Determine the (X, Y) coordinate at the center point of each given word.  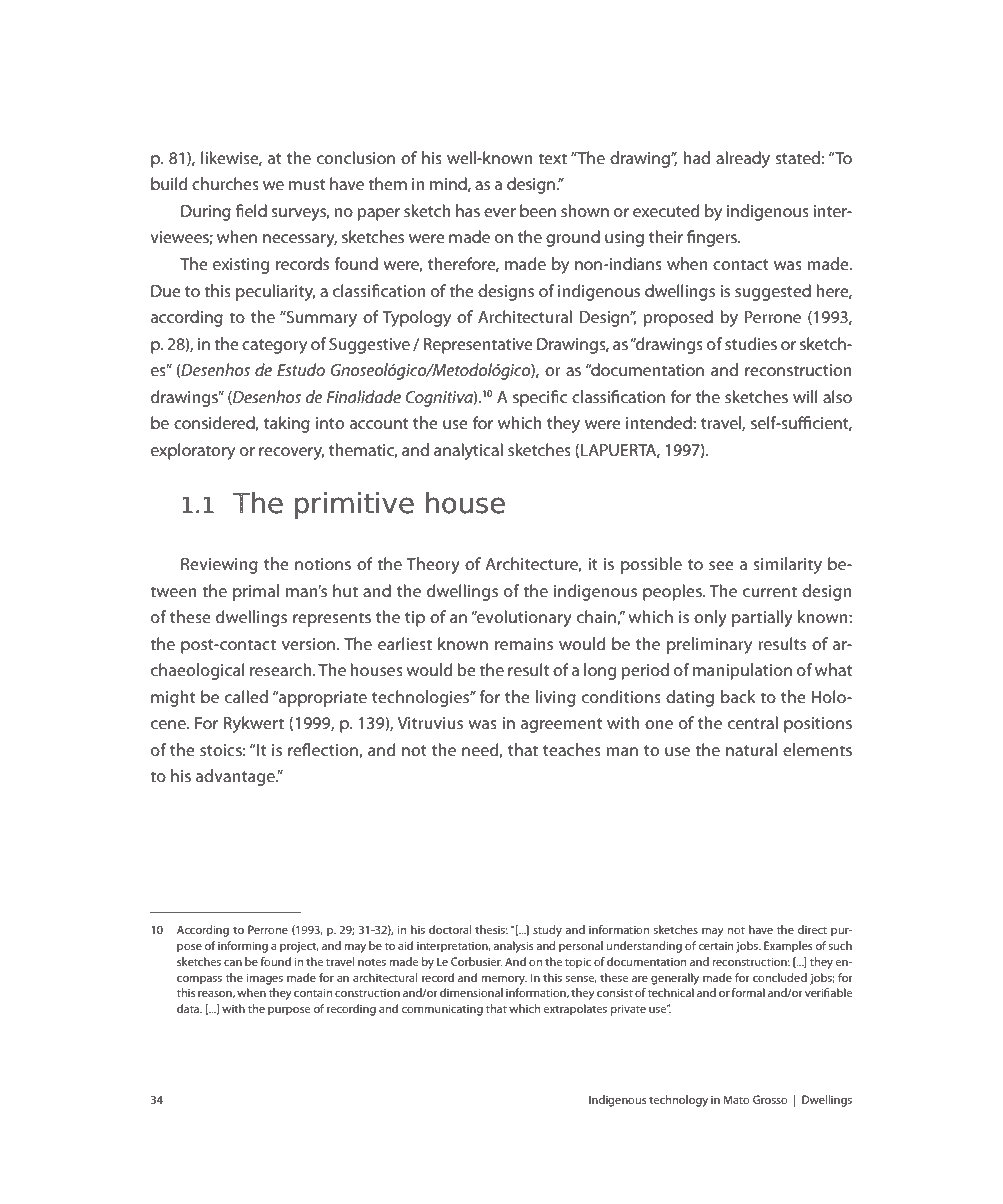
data (189, 1008)
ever (500, 212)
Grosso (770, 1099)
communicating (442, 1010)
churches (225, 183)
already (743, 159)
